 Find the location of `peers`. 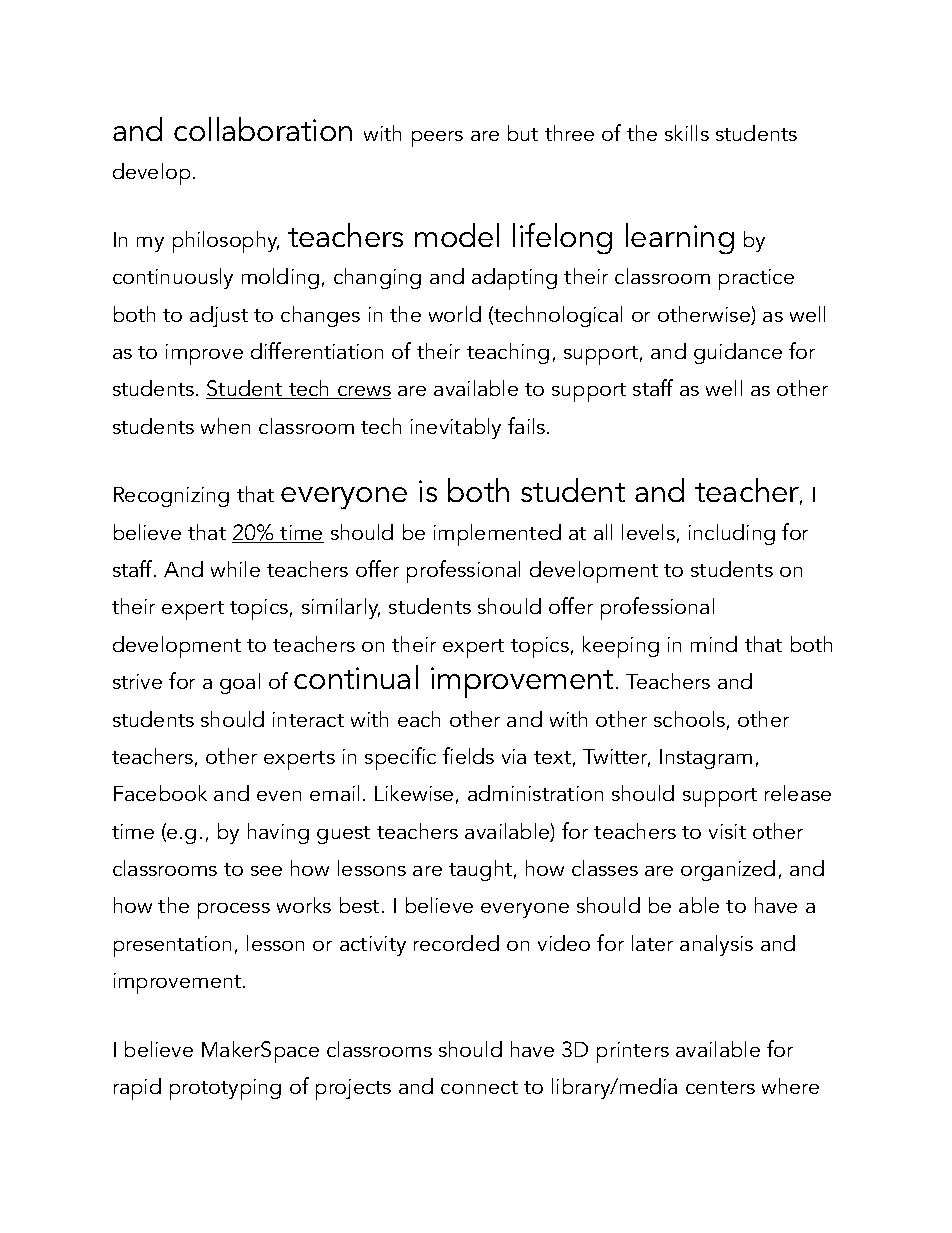

peers is located at coordinates (437, 139).
